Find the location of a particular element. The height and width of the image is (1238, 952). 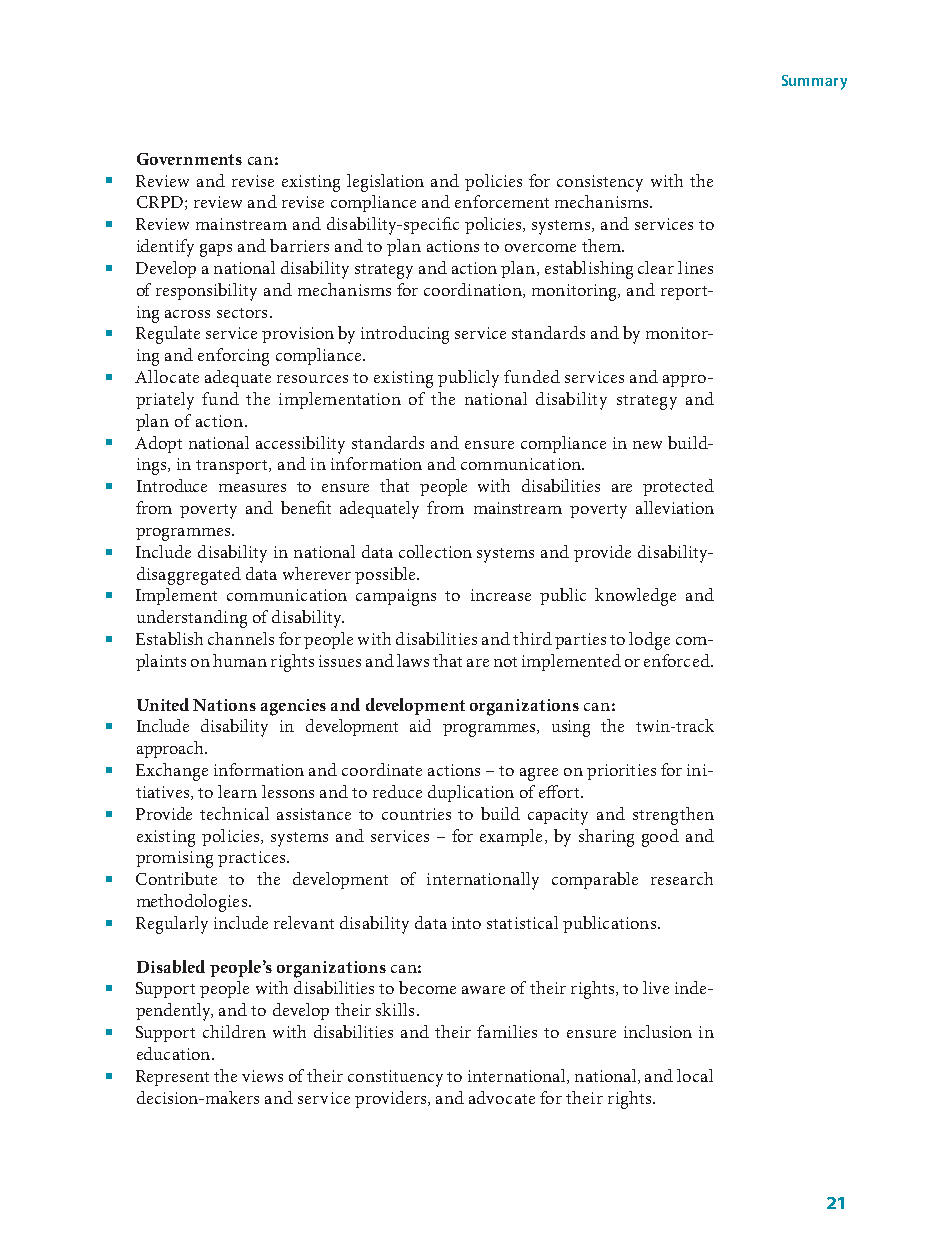

strengthen is located at coordinates (673, 816).
